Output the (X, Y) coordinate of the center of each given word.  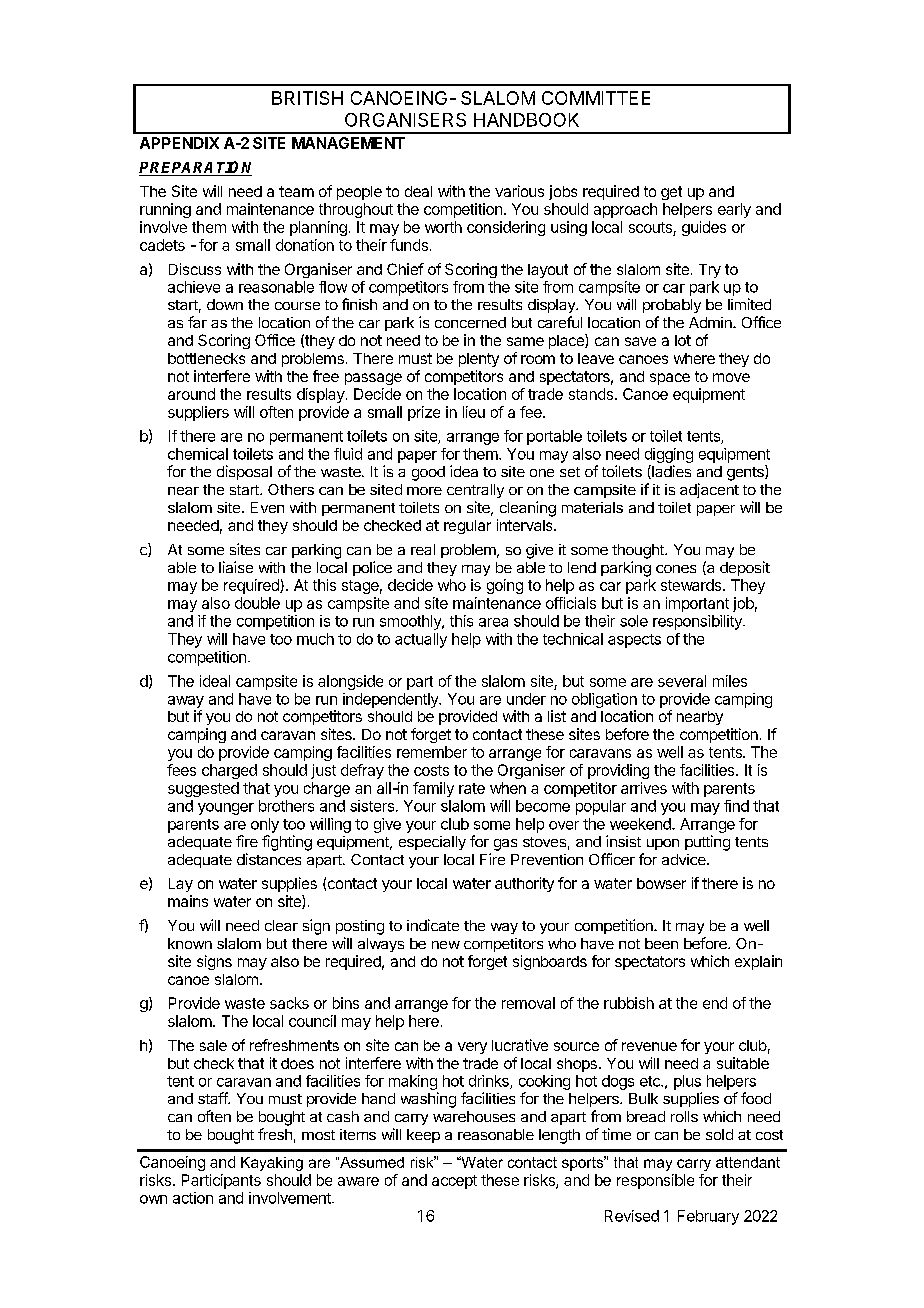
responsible (655, 1181)
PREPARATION (195, 168)
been (661, 943)
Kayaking (272, 1164)
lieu (474, 412)
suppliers (198, 413)
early (734, 210)
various (519, 191)
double (257, 603)
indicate (433, 925)
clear (281, 925)
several (682, 681)
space (670, 379)
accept (454, 1182)
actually (421, 640)
